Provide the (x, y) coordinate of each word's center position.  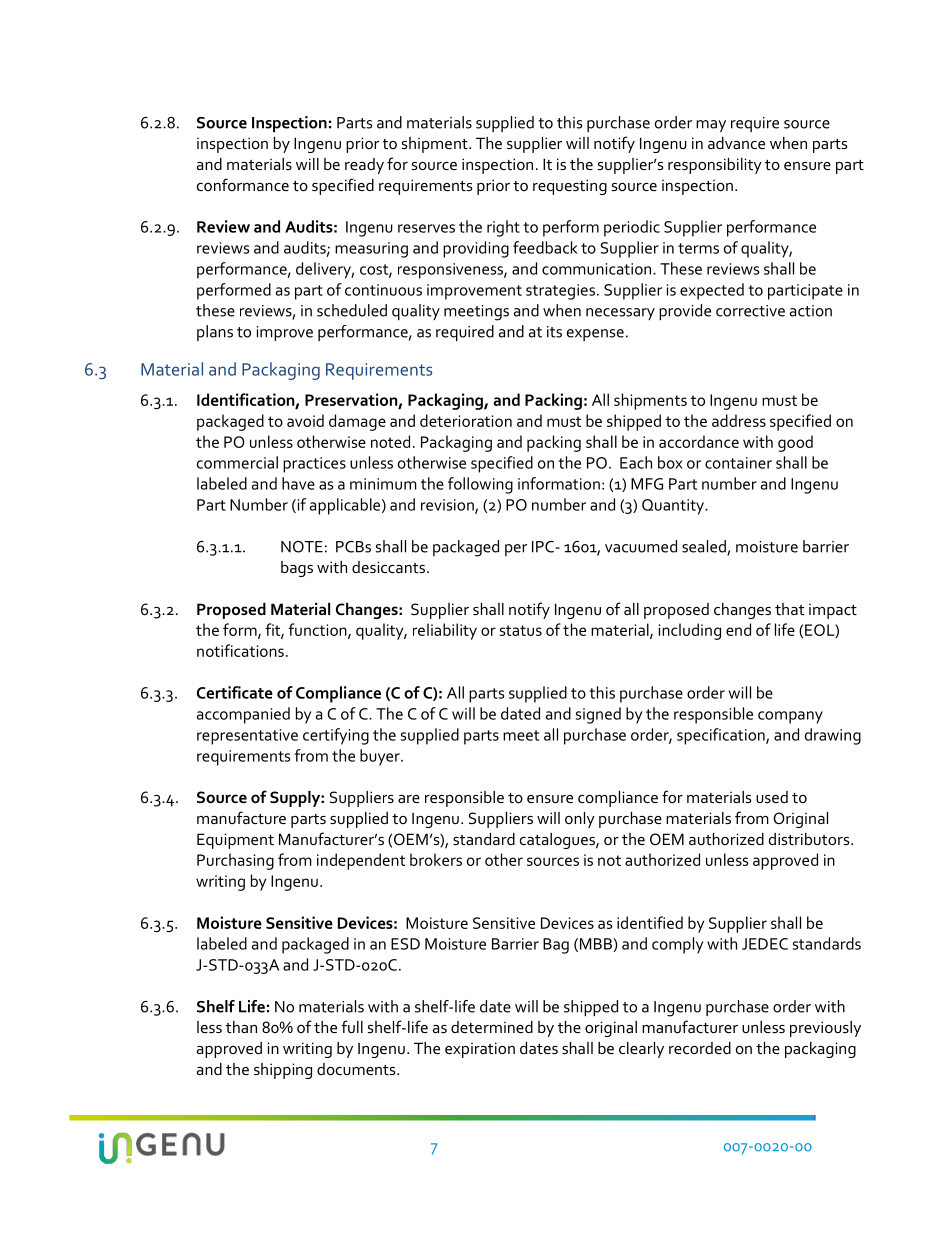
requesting (570, 187)
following (480, 485)
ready (364, 166)
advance (736, 143)
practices (314, 465)
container (738, 463)
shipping (283, 1071)
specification (722, 736)
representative (247, 737)
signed (598, 715)
